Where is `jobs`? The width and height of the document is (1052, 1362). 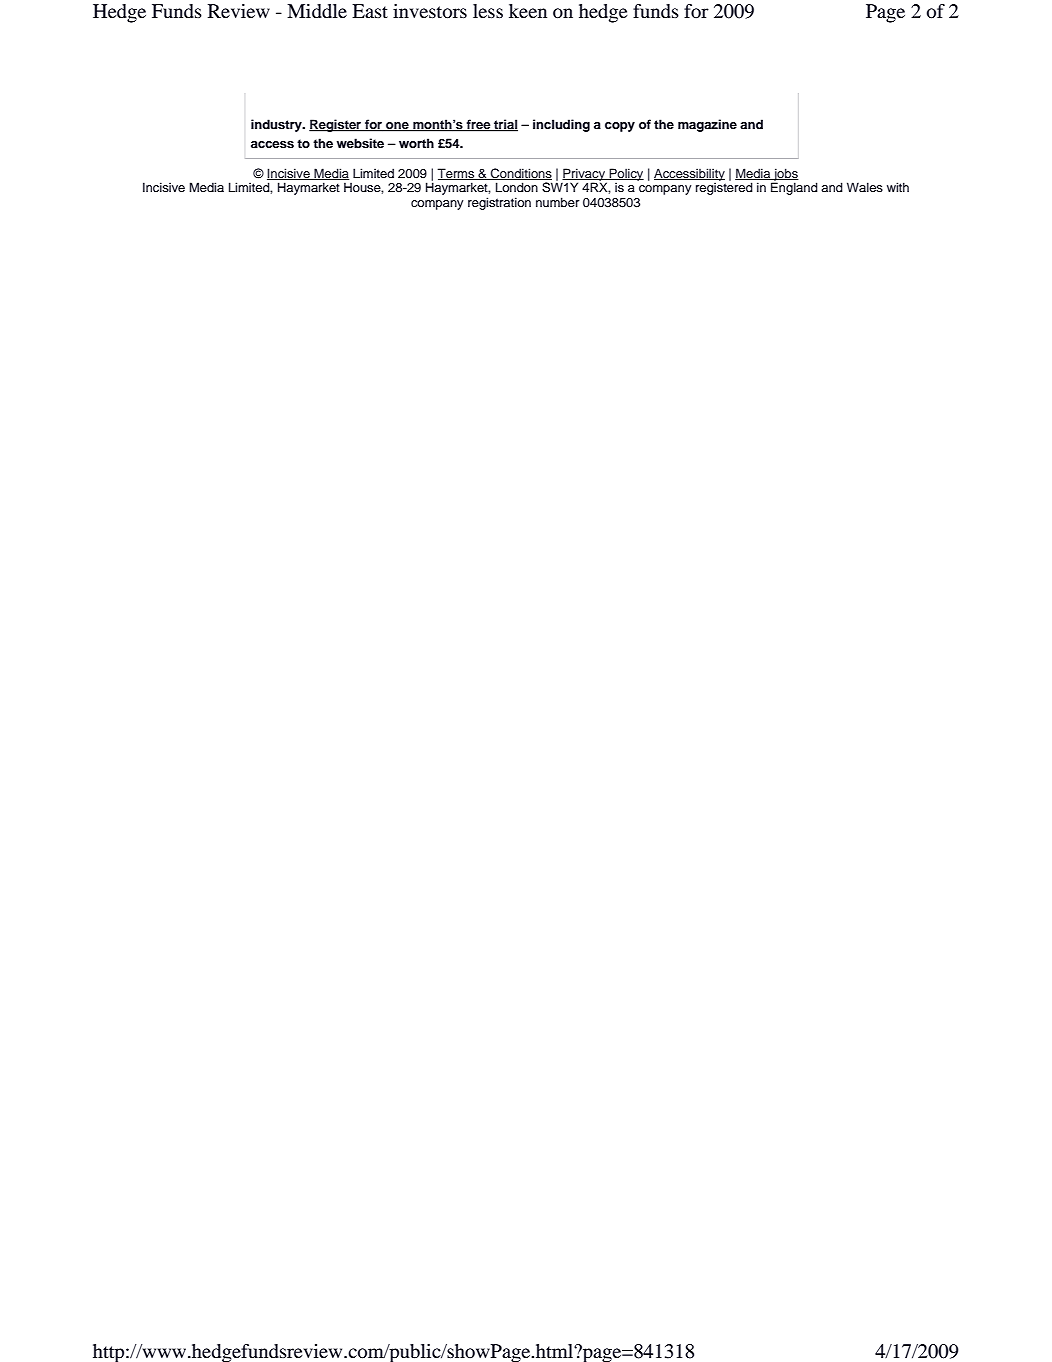
jobs is located at coordinates (785, 175).
